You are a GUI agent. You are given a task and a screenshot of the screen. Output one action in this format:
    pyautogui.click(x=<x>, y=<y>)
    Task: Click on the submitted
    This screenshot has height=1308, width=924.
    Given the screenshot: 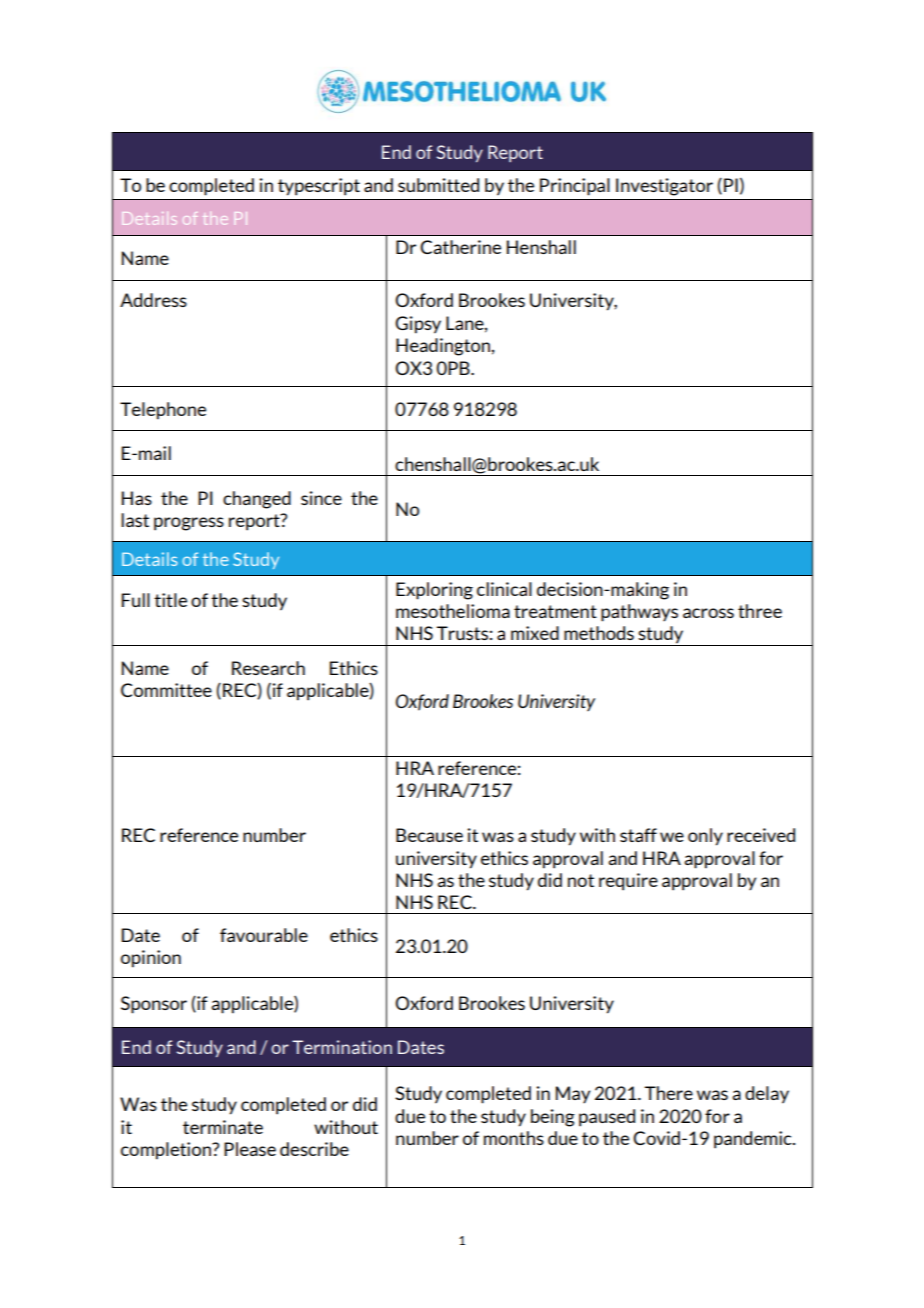 What is the action you would take?
    pyautogui.click(x=438, y=185)
